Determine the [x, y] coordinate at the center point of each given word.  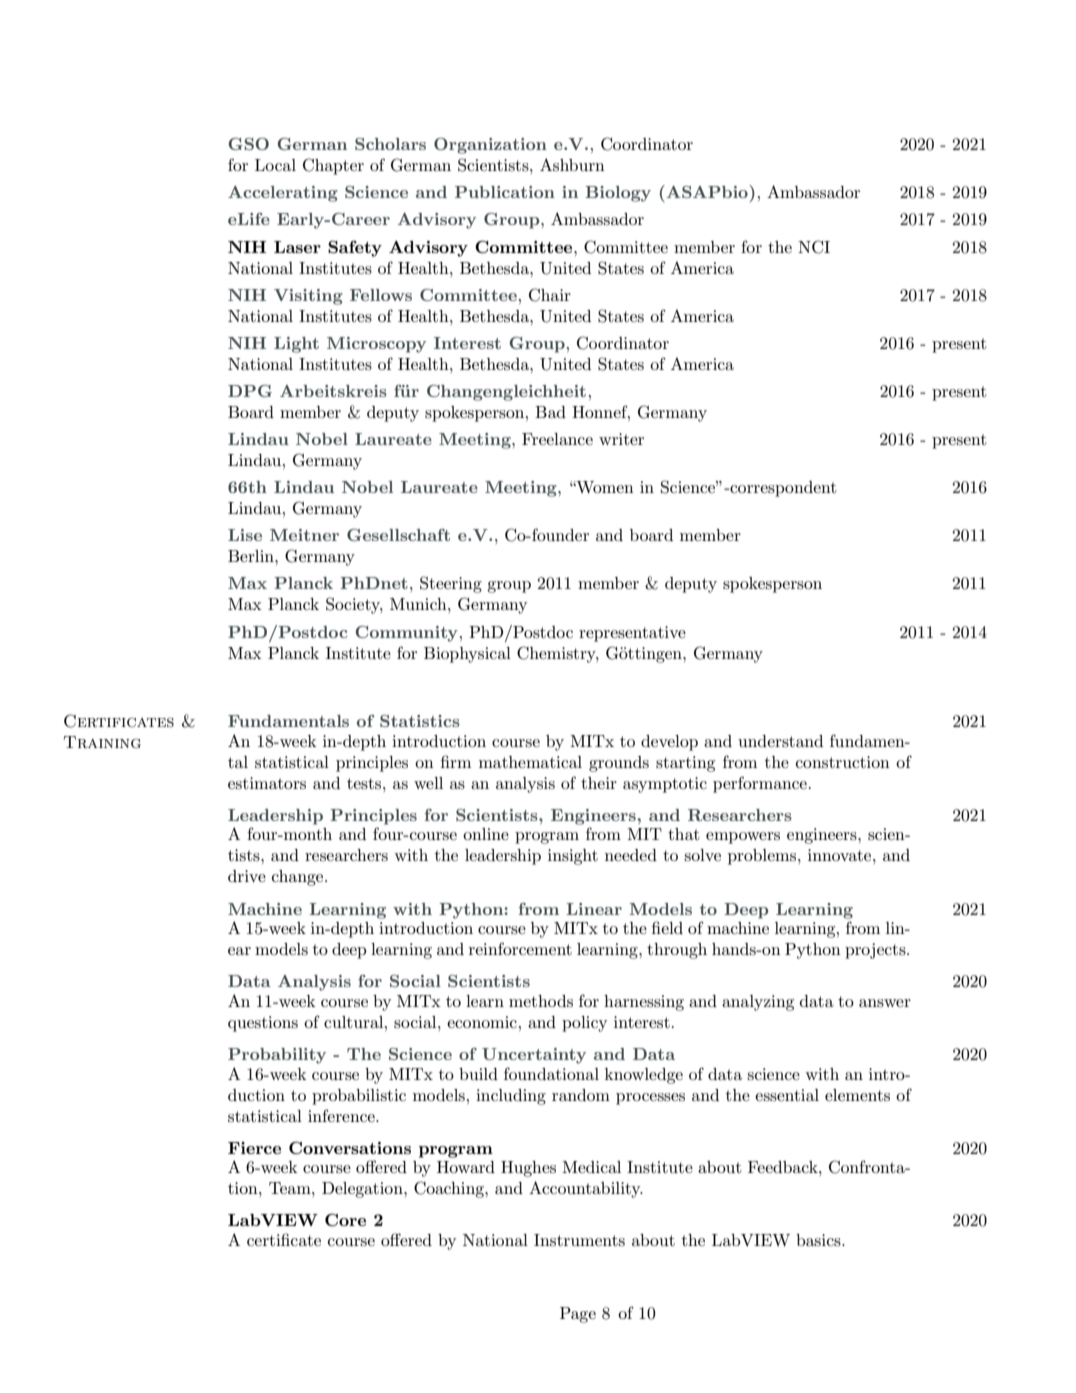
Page [578, 1315]
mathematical [530, 762]
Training [102, 742]
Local [275, 165]
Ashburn [572, 164]
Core [345, 1219]
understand [780, 741]
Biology [618, 194]
